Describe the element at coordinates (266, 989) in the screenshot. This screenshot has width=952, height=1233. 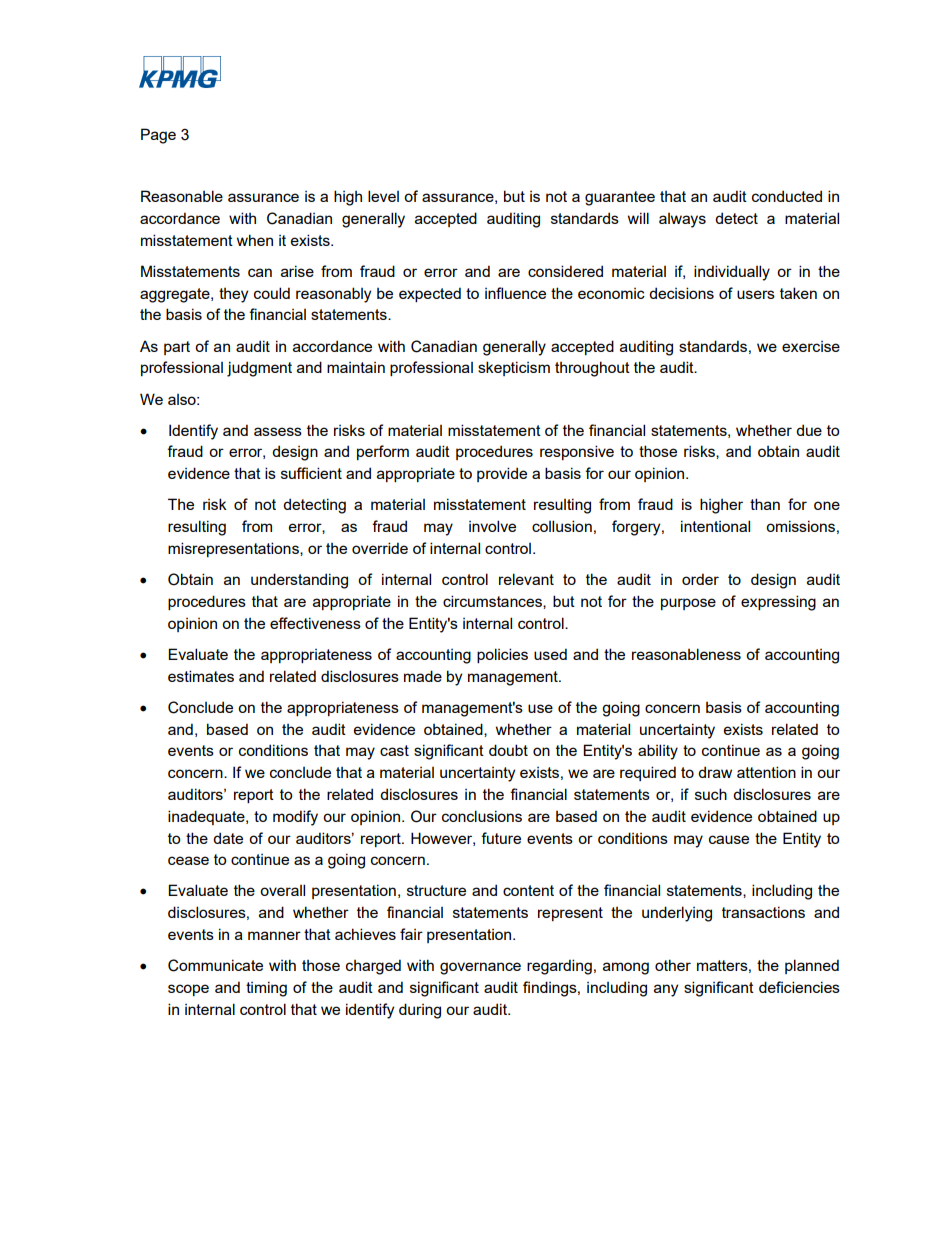
I see `timing` at that location.
